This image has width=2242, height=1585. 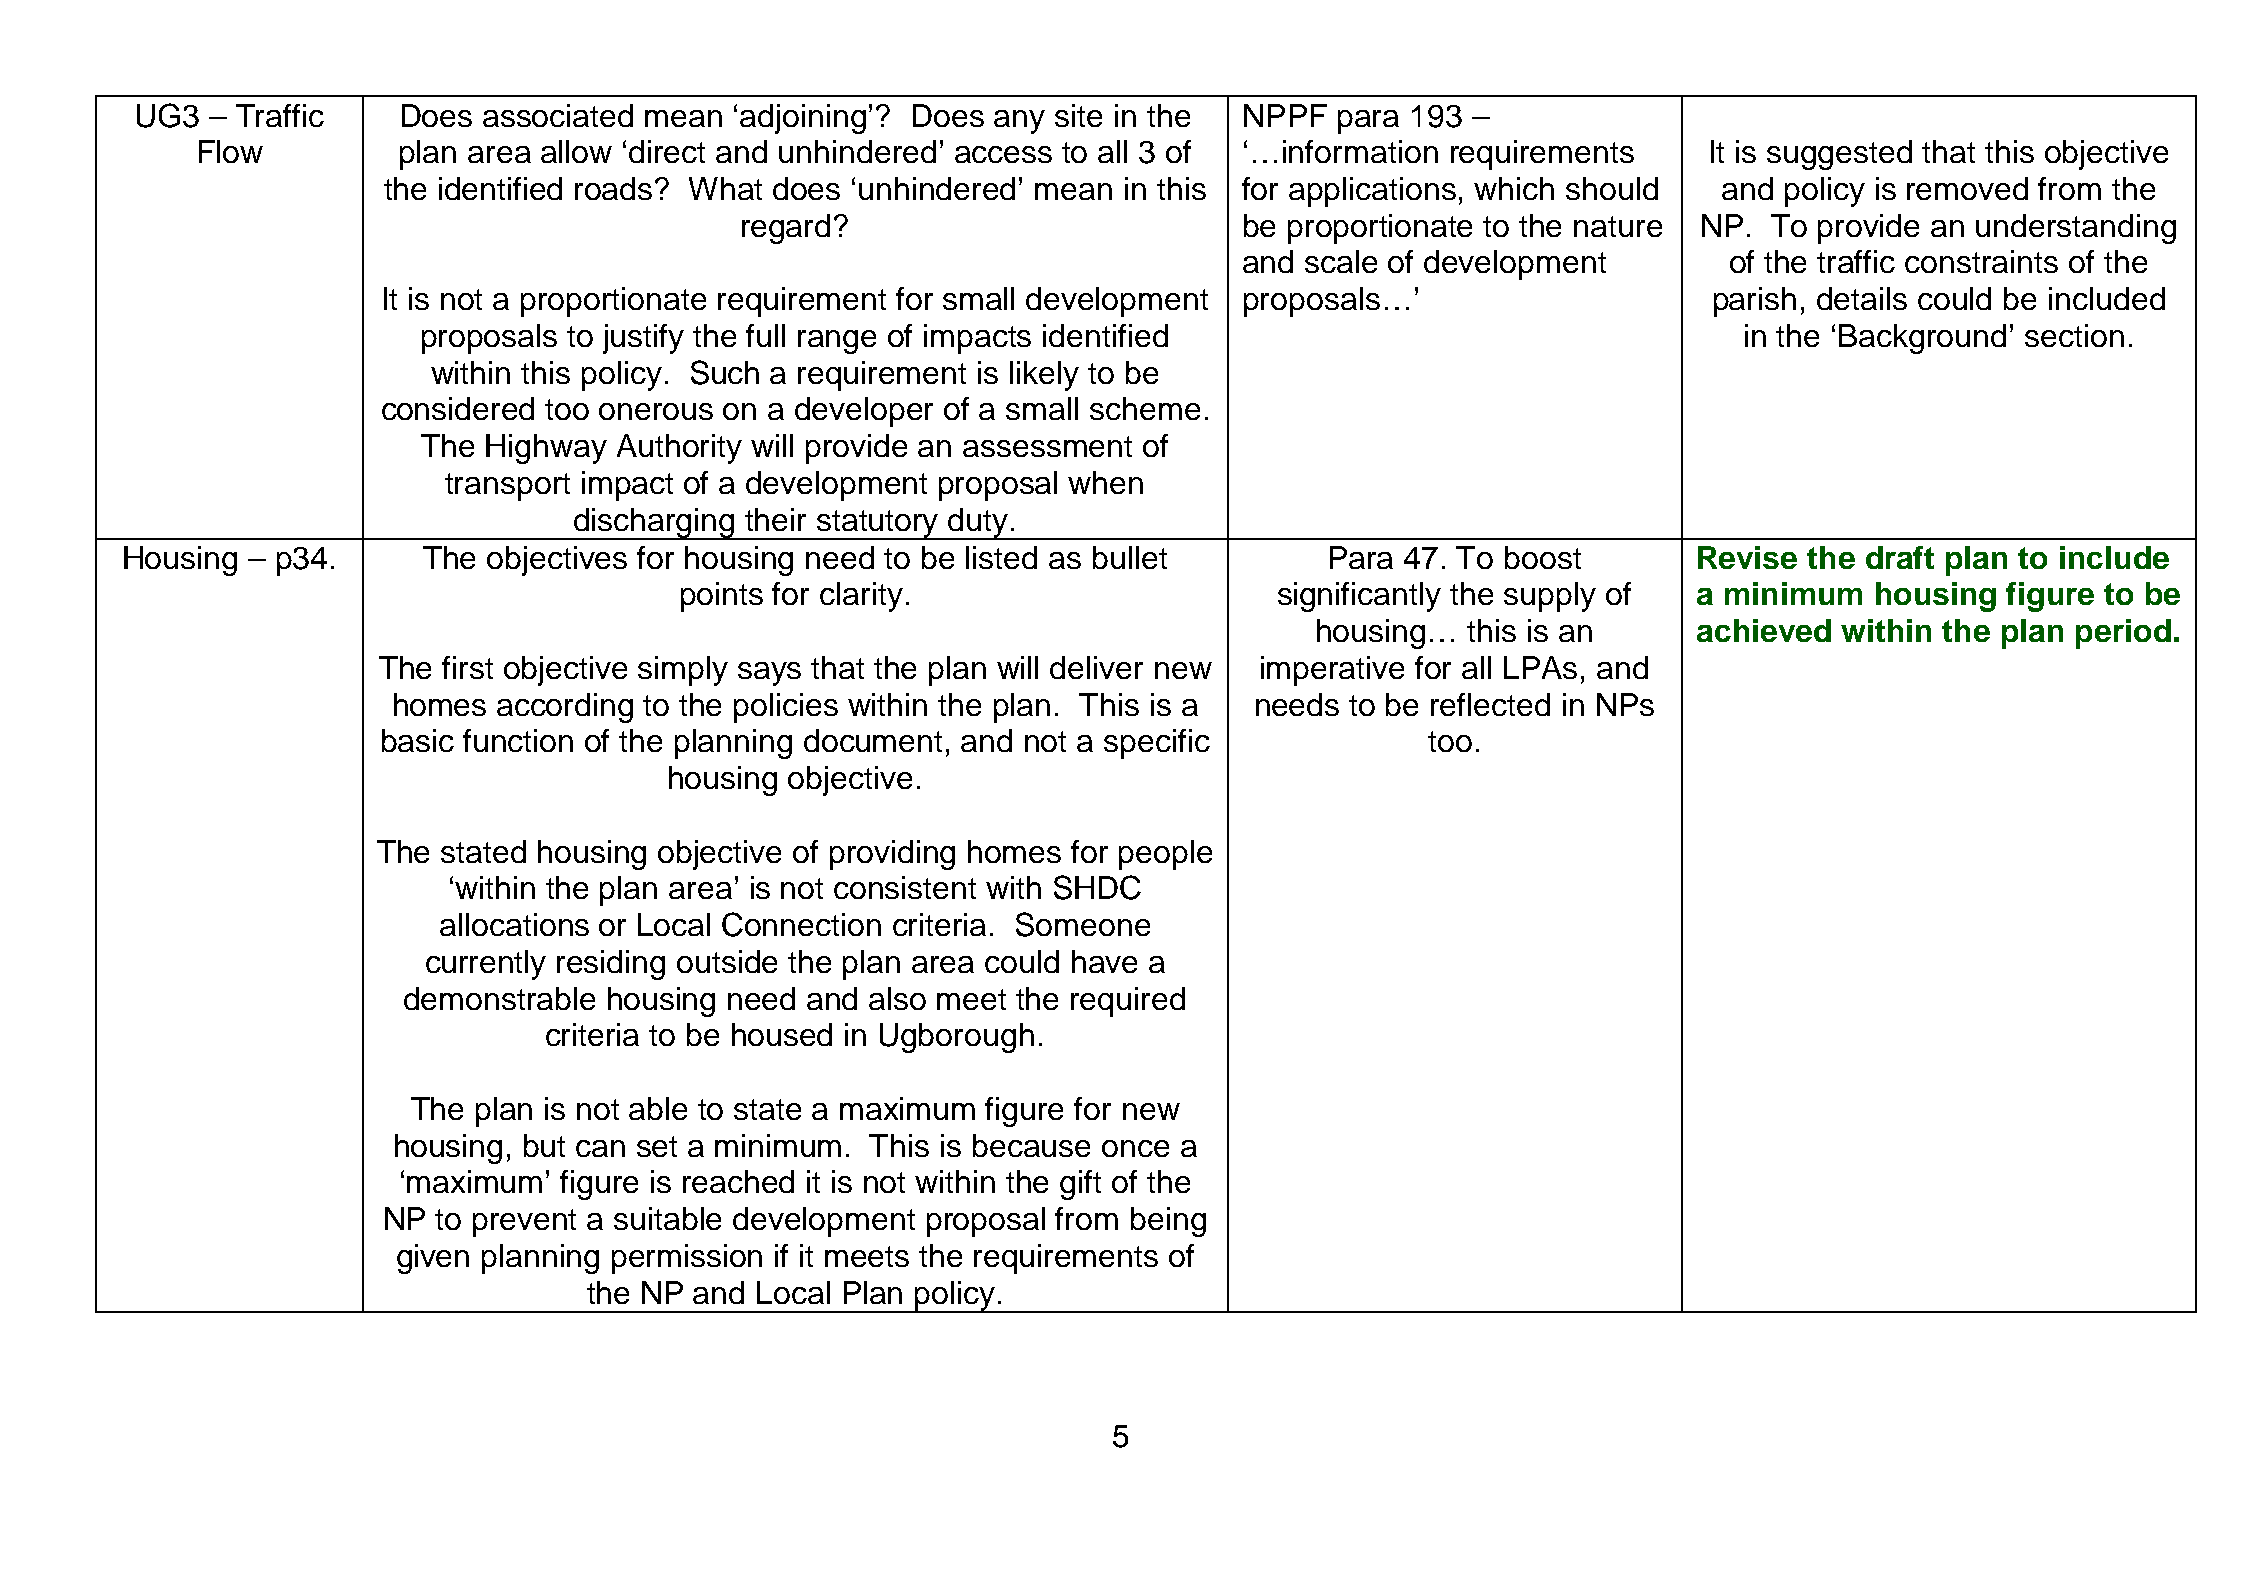 I want to click on suggested, so click(x=1839, y=155).
